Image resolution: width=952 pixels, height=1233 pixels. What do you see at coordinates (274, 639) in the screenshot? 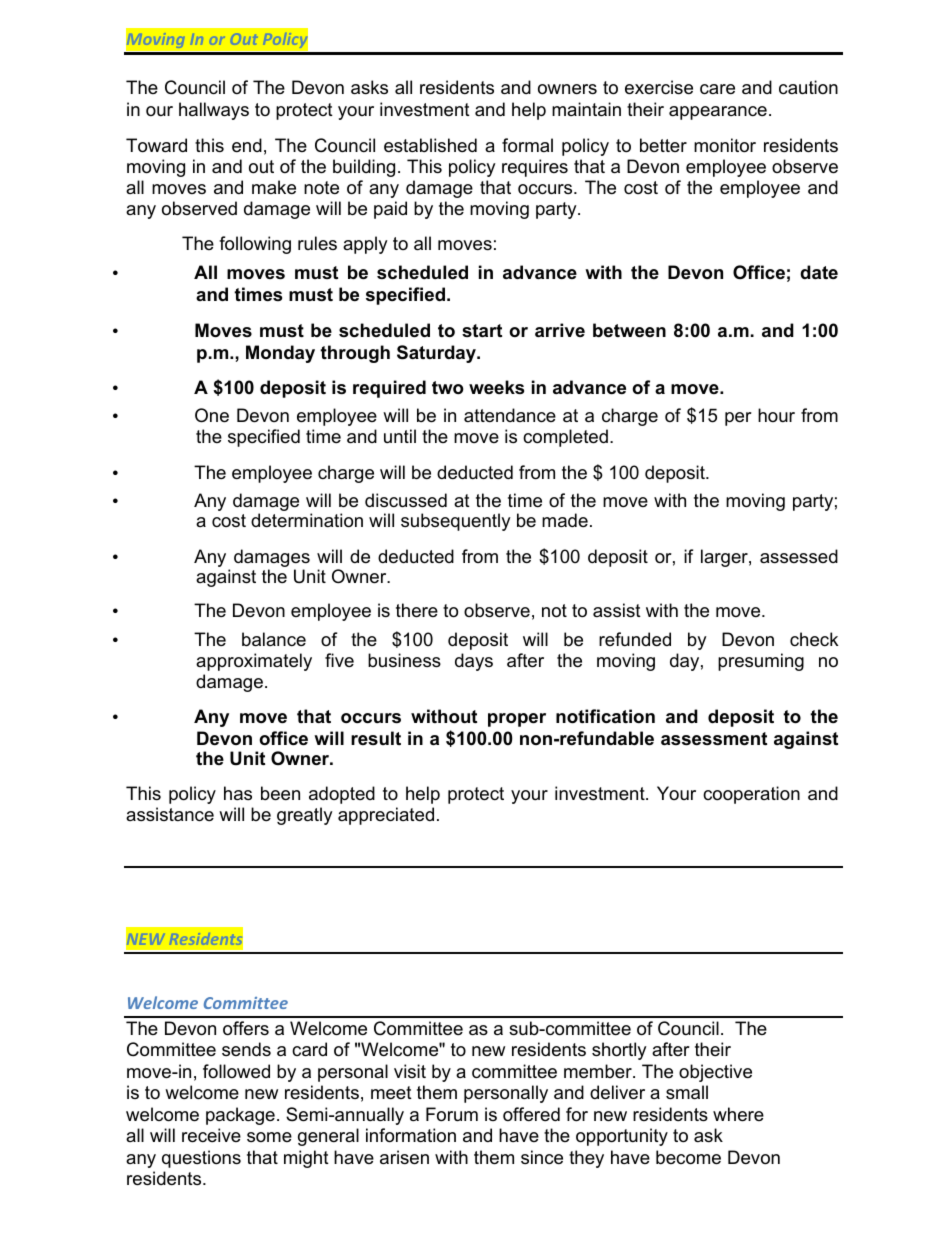
I see `balance` at bounding box center [274, 639].
